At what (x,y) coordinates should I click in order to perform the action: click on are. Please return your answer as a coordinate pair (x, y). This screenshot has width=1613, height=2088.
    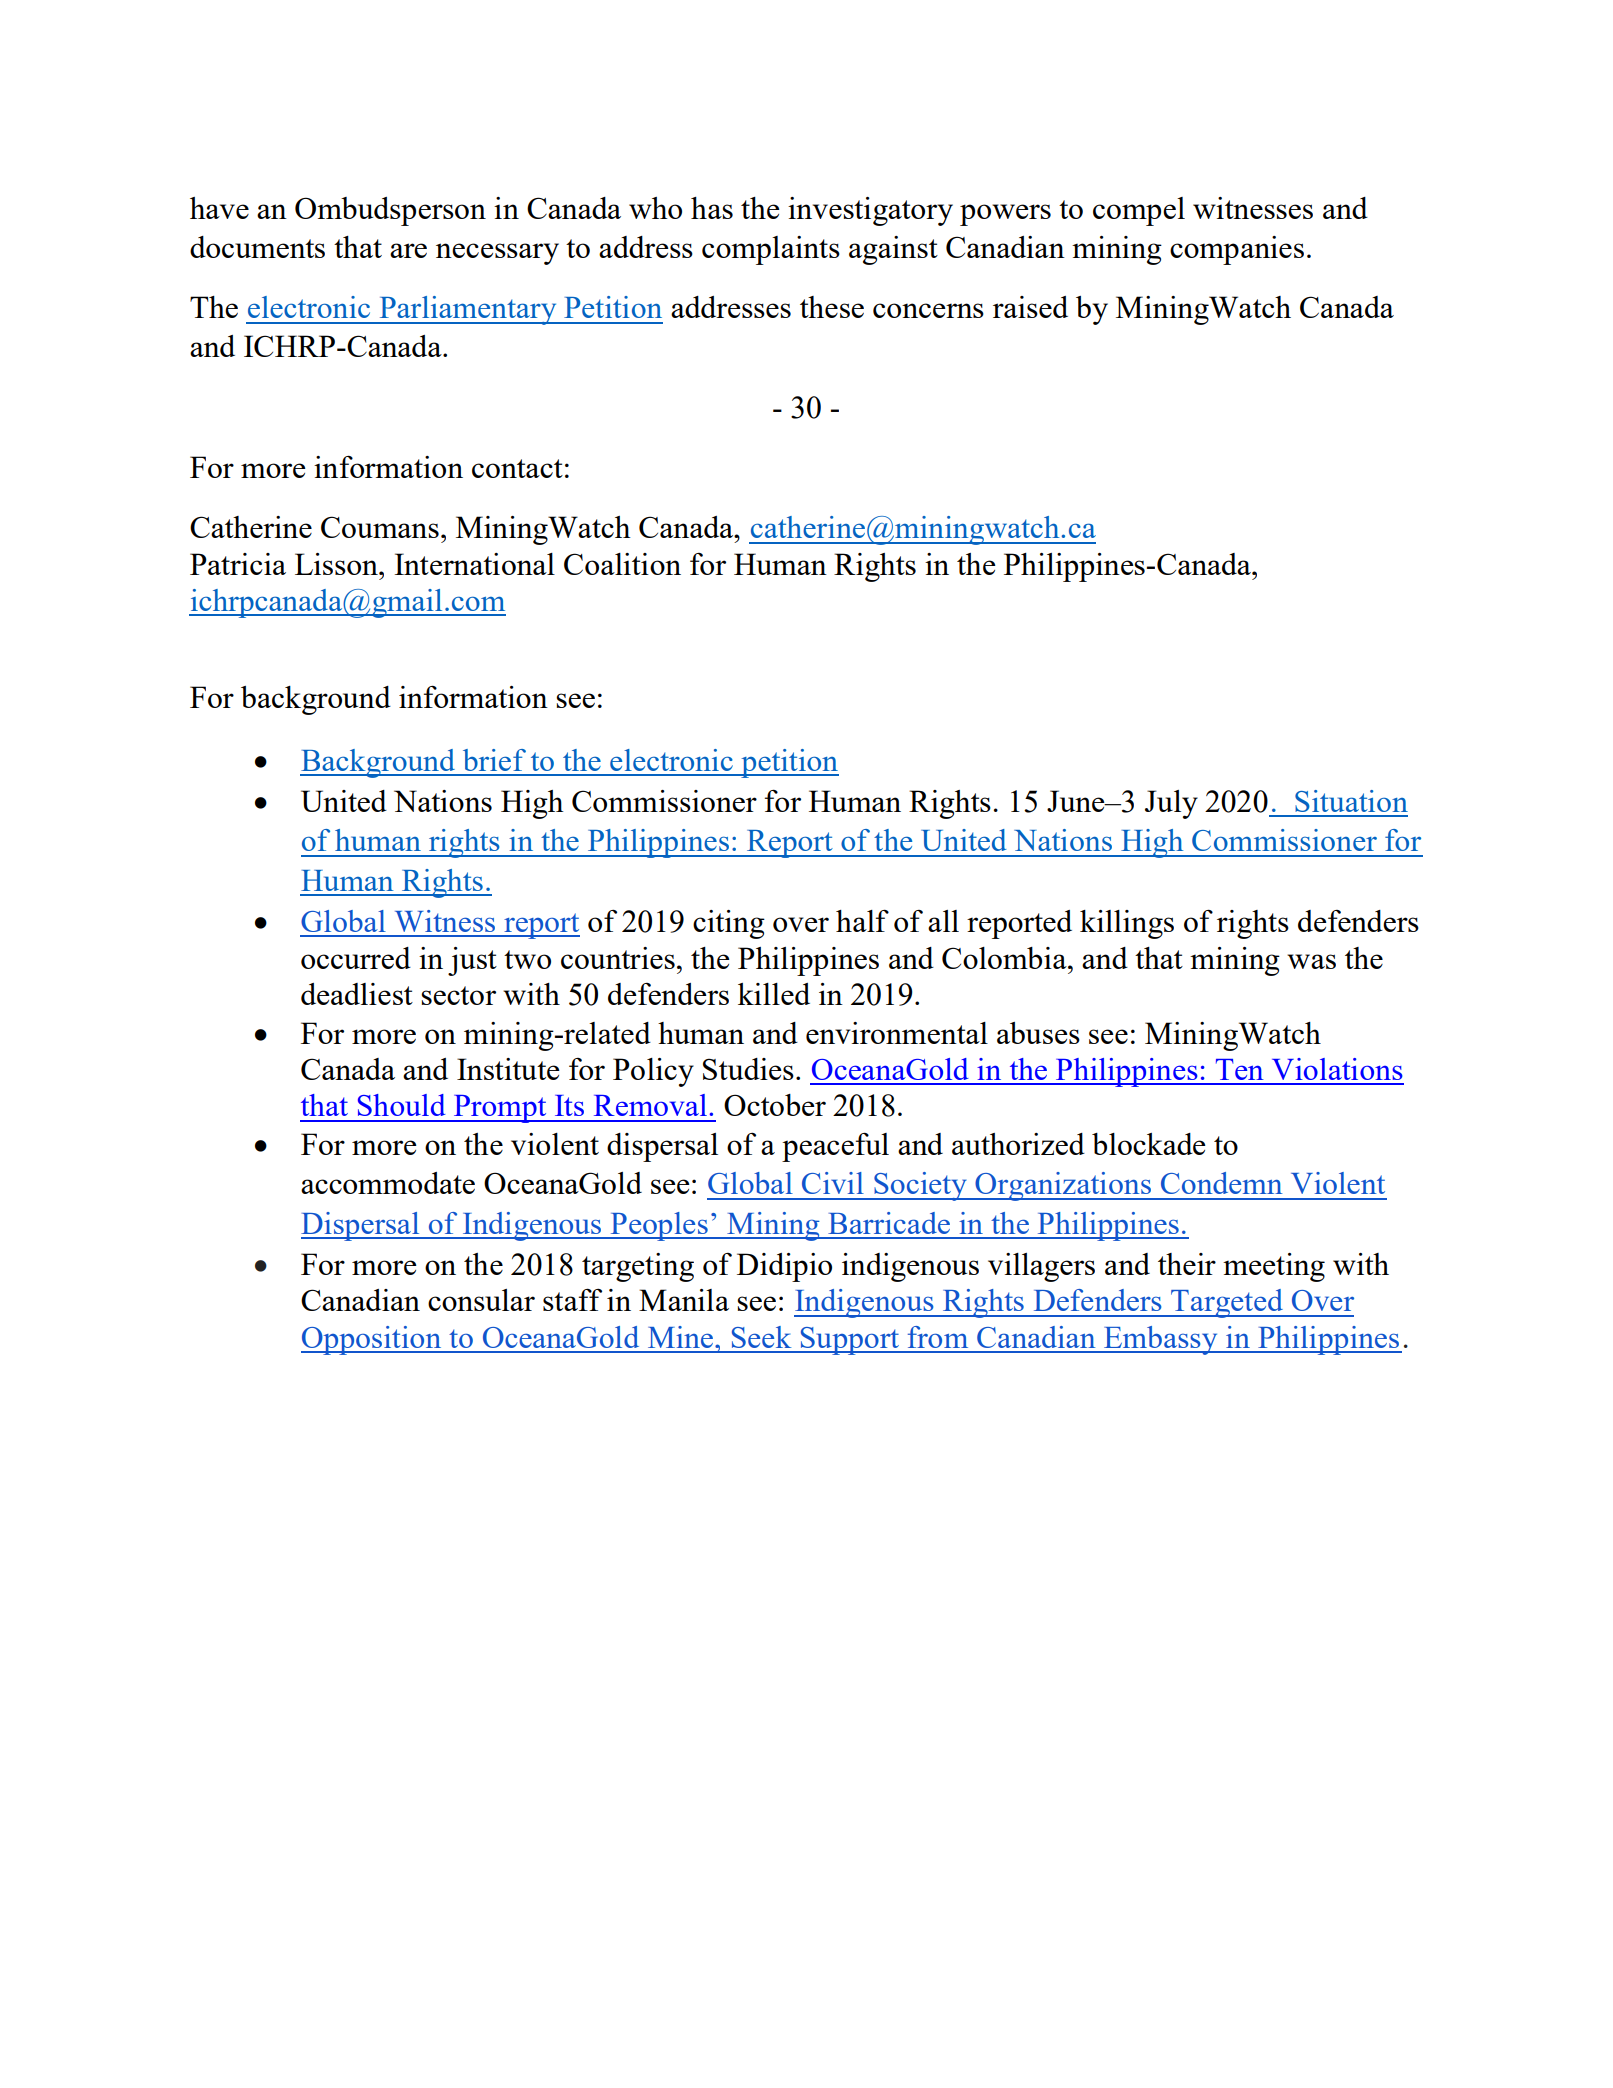
    Looking at the image, I should click on (408, 250).
